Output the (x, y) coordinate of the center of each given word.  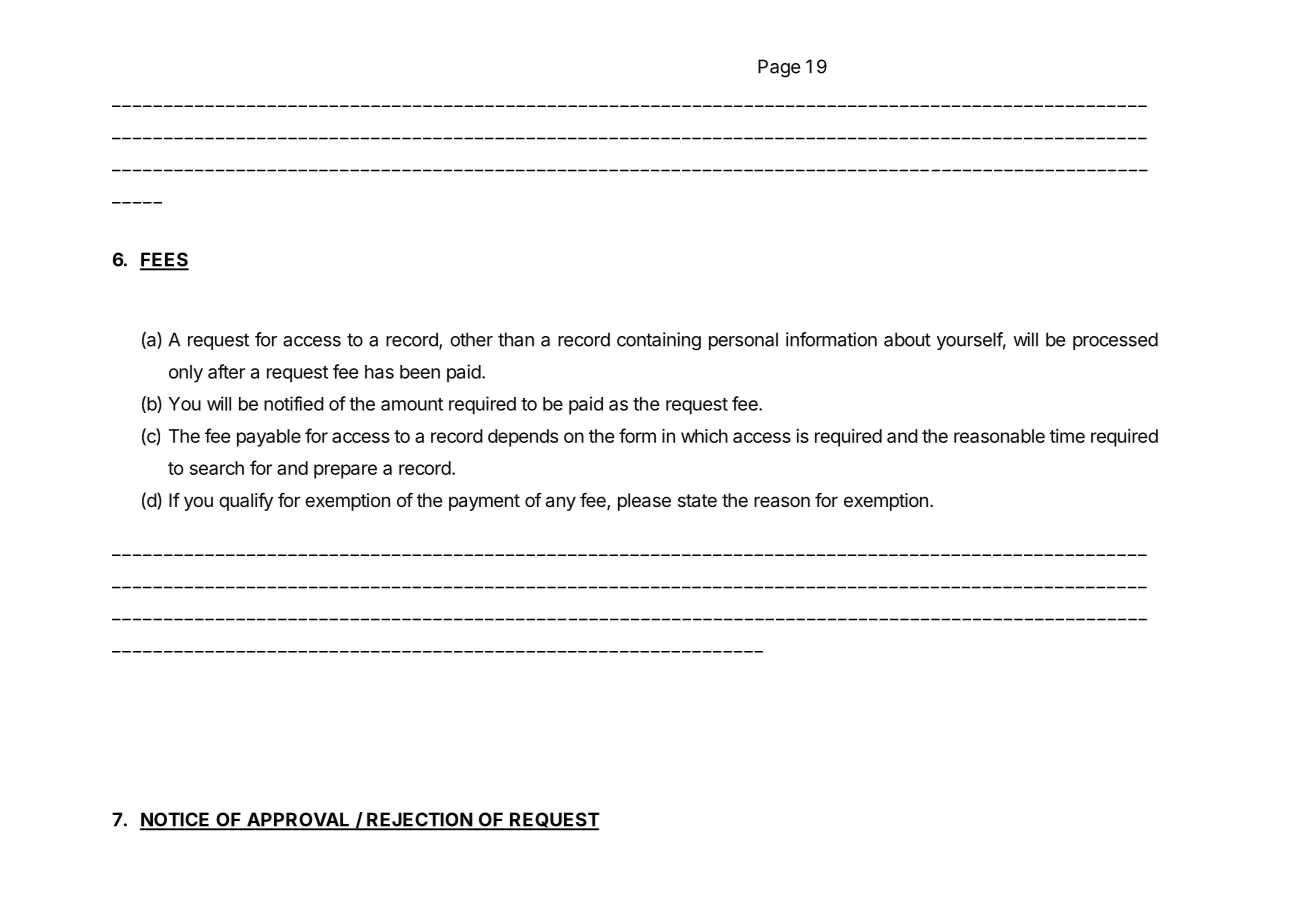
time (1067, 436)
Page (779, 68)
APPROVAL (298, 820)
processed (1115, 341)
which (704, 436)
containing (659, 341)
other (471, 339)
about (907, 339)
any (561, 503)
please (644, 502)
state (697, 501)
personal (743, 341)
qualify (246, 502)
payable (269, 438)
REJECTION (419, 820)
